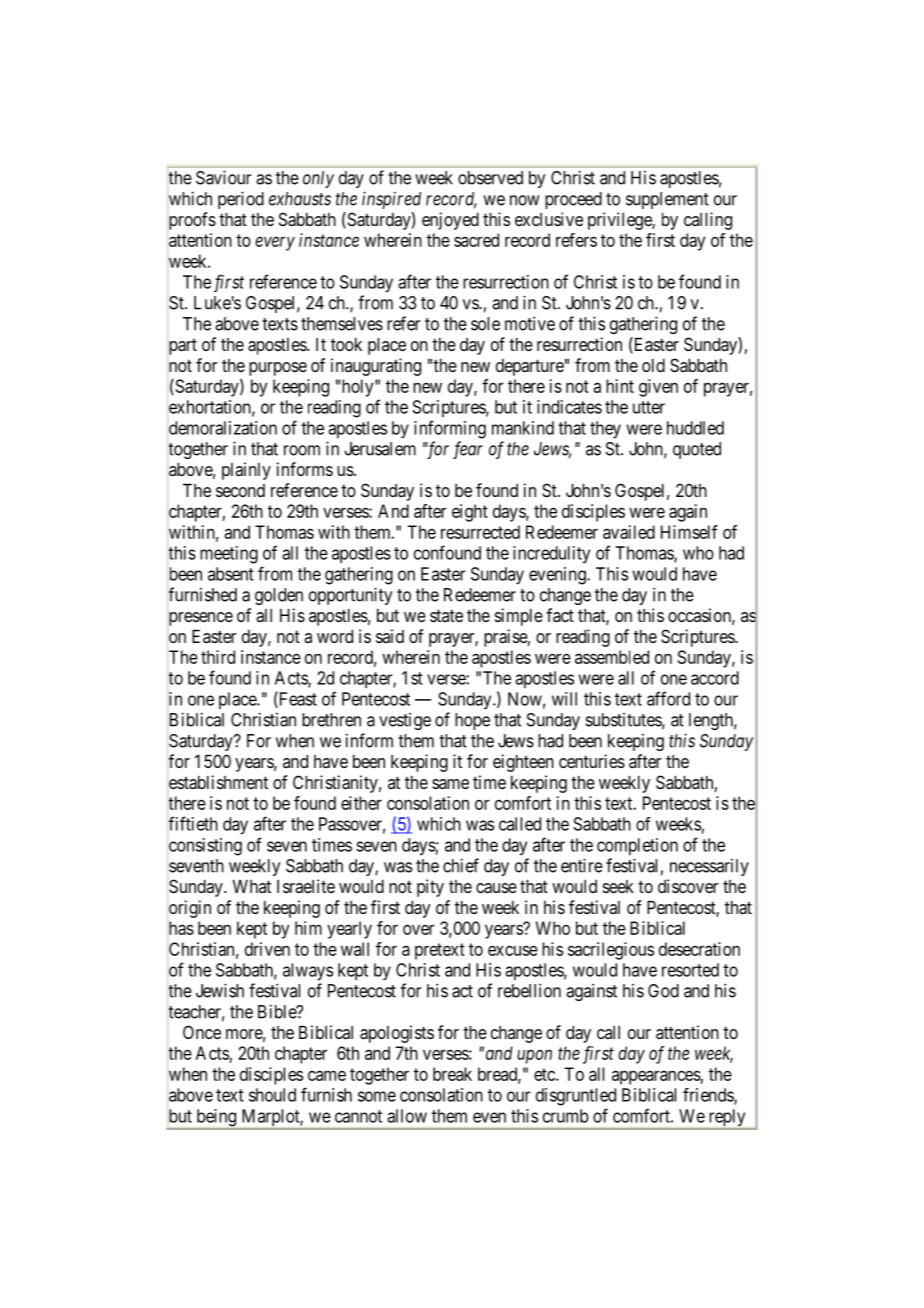  What do you see at coordinates (667, 200) in the page?
I see `supplement` at bounding box center [667, 200].
